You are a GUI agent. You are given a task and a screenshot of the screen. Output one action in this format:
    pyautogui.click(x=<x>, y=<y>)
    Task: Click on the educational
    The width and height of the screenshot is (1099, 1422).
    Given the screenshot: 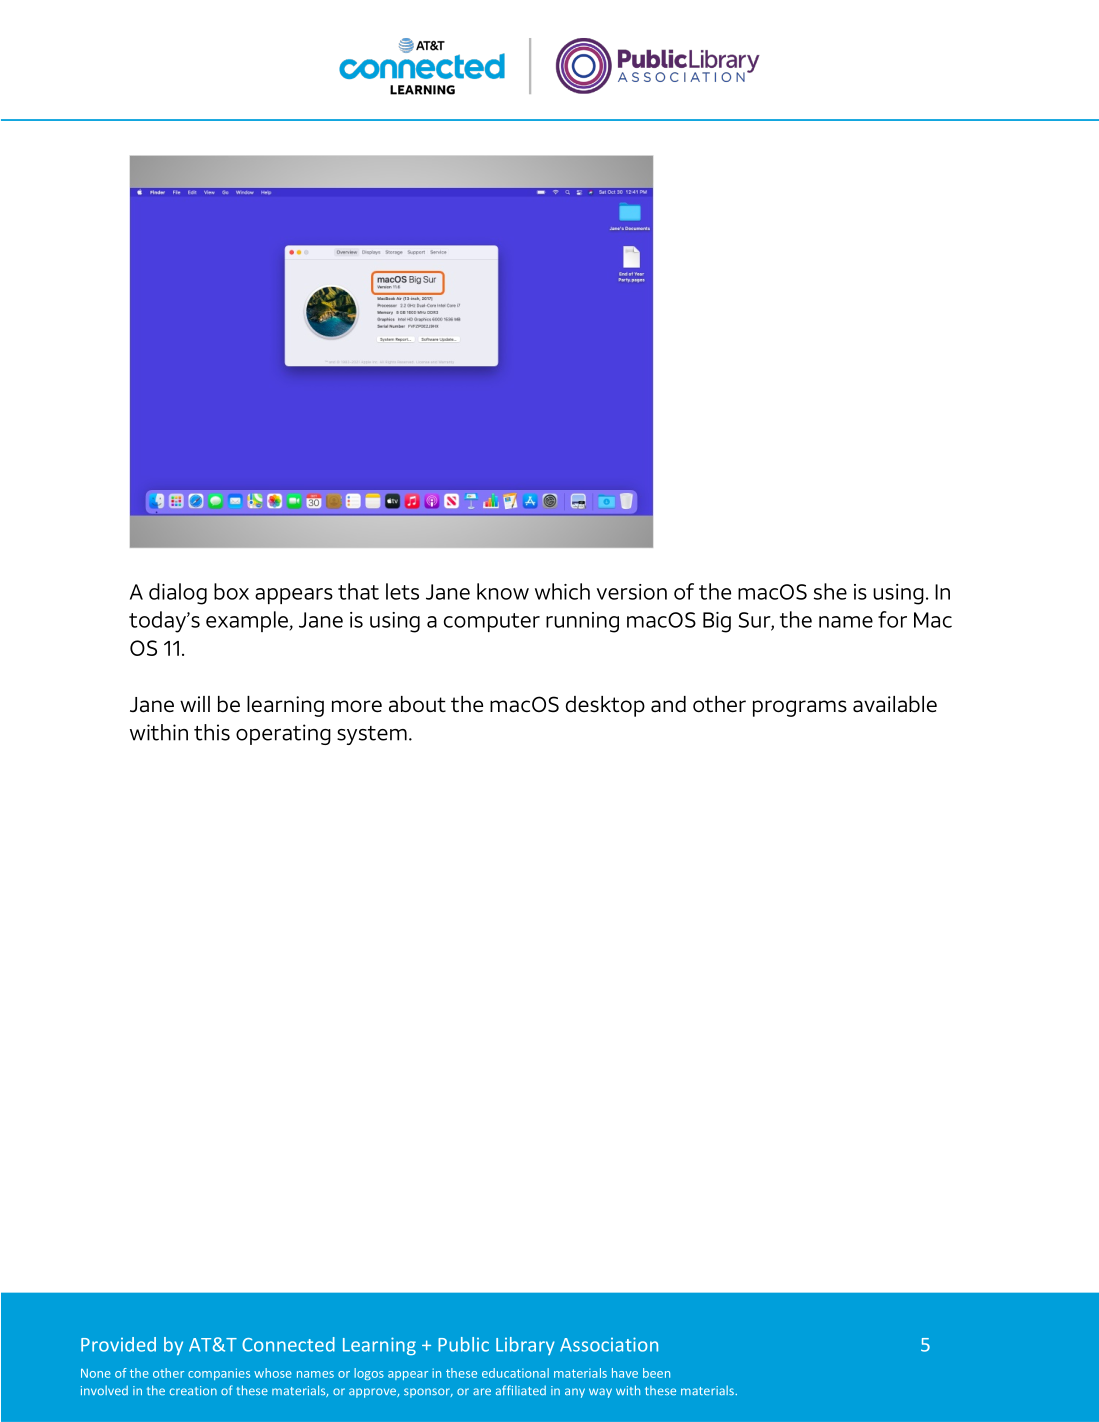 What is the action you would take?
    pyautogui.click(x=515, y=1373)
